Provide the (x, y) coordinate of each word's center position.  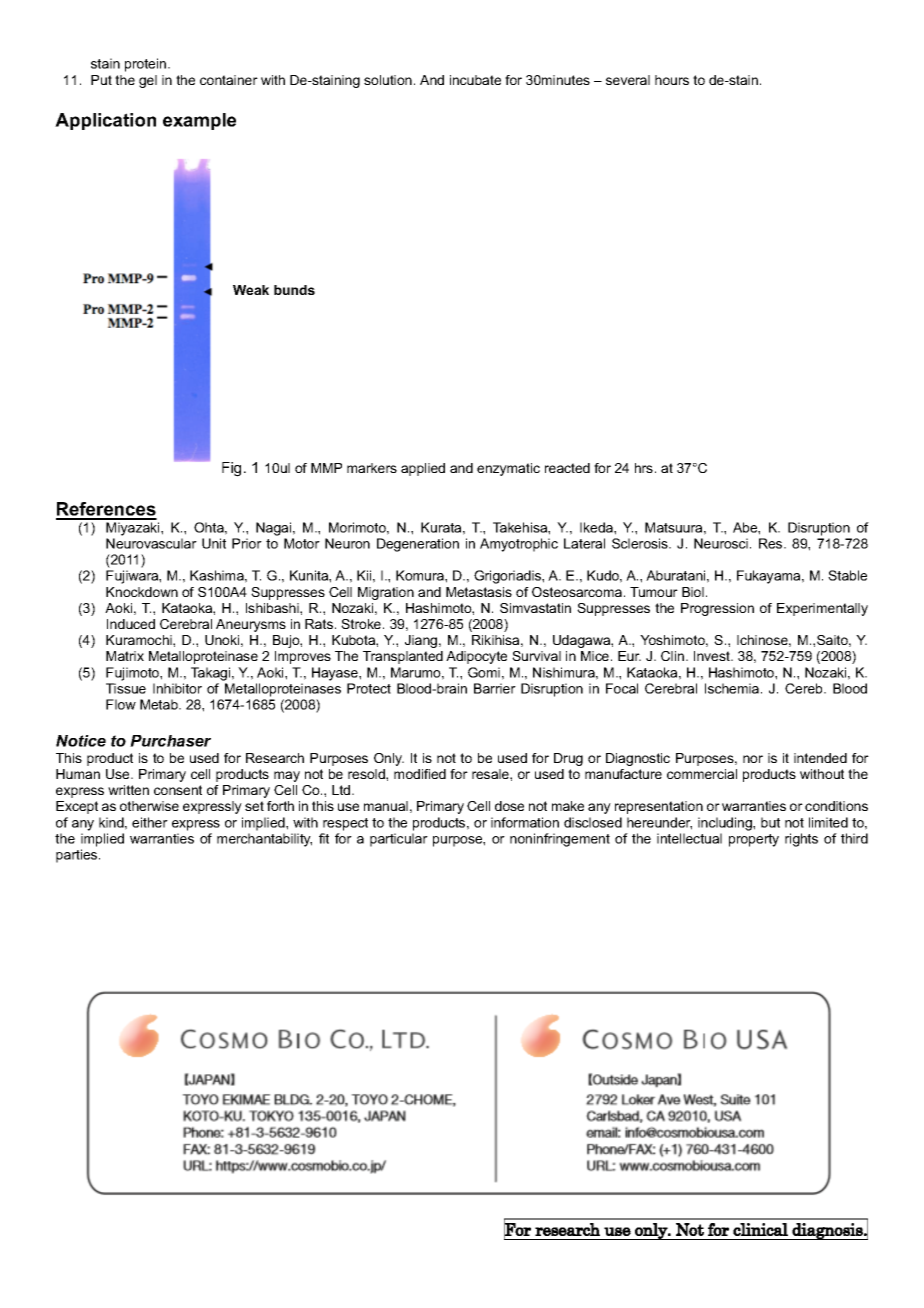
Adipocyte (476, 657)
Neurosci (721, 543)
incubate (475, 80)
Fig (231, 469)
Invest (713, 656)
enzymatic (508, 469)
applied (423, 469)
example (199, 121)
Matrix (125, 656)
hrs (644, 468)
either (150, 822)
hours (672, 80)
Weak (251, 290)
